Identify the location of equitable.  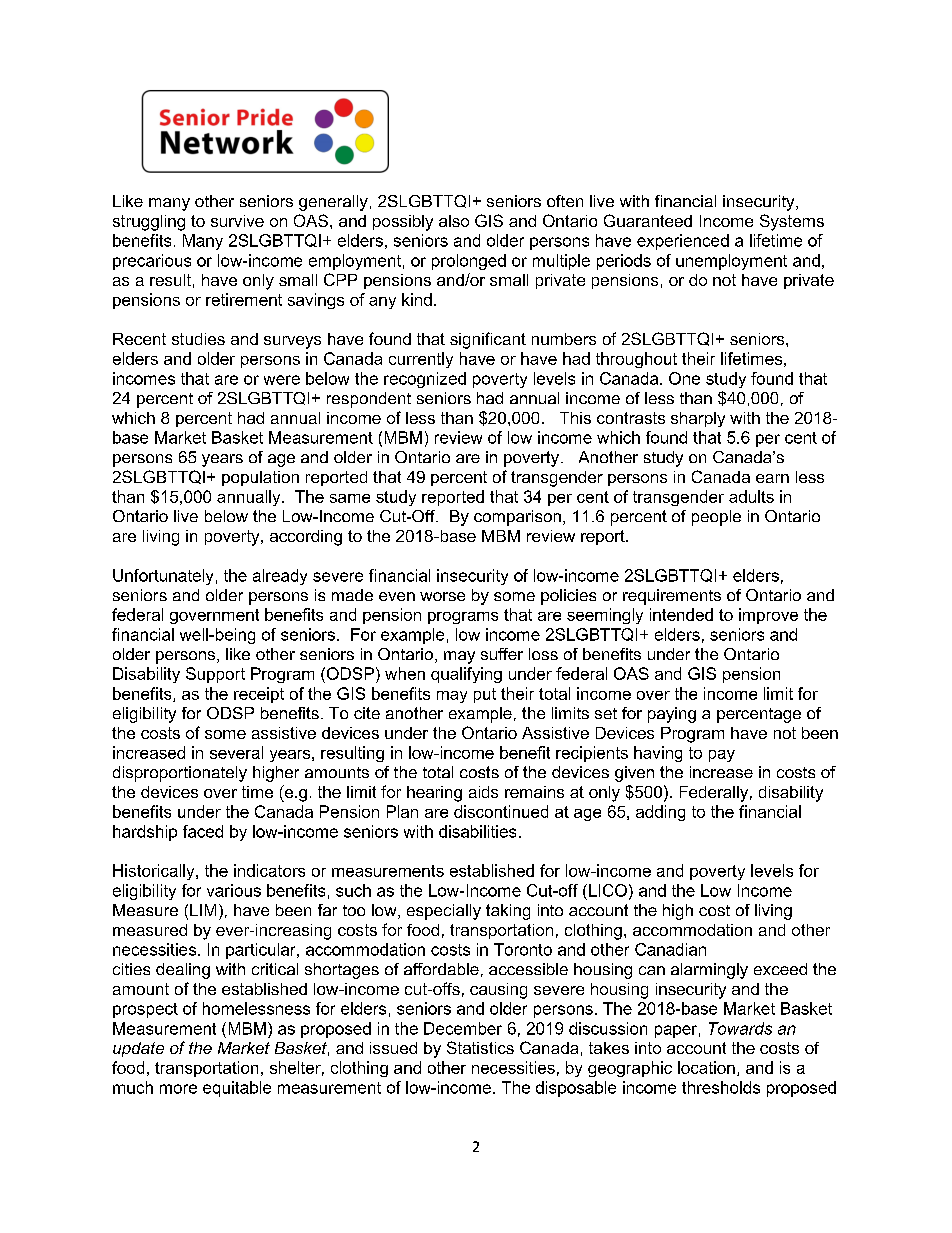
(237, 1089).
